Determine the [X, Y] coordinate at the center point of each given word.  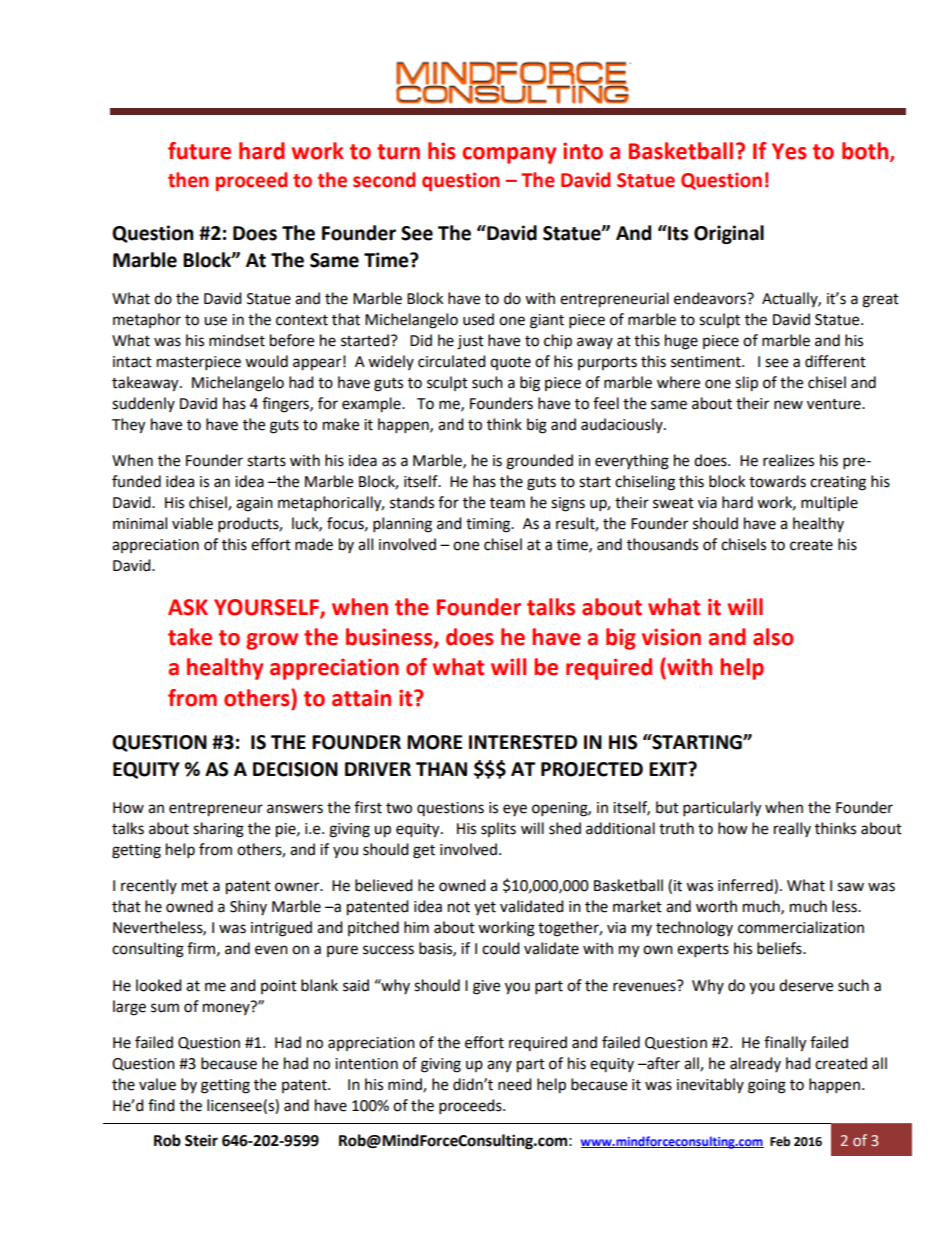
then [188, 180]
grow [272, 641]
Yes [789, 151]
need [515, 1084]
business [390, 638]
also [773, 637]
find [161, 1105]
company [509, 155]
